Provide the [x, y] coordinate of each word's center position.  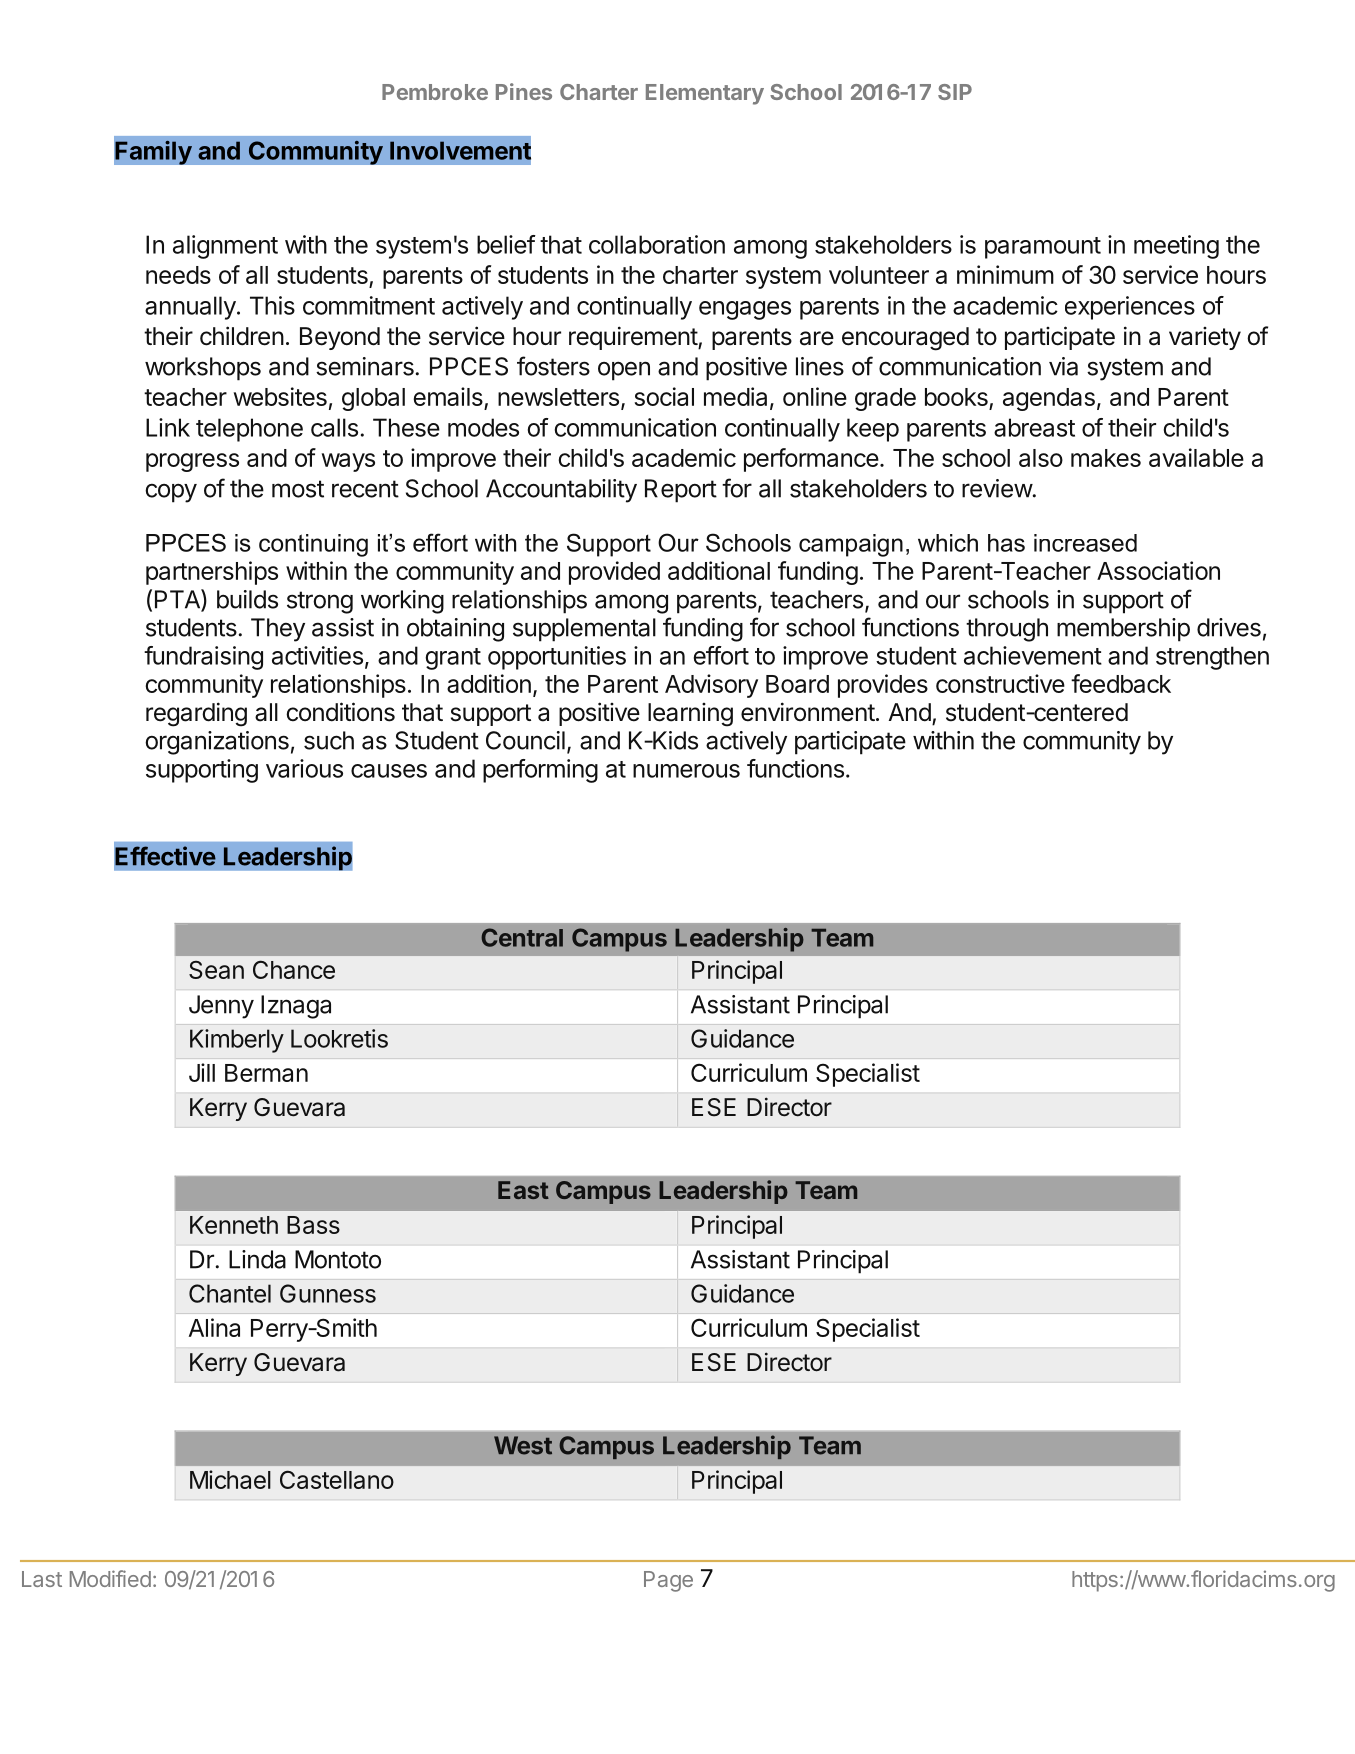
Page [668, 1581]
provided [614, 573]
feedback [1121, 683]
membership [1123, 630]
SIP [955, 92]
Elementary [705, 94]
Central [522, 937]
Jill [202, 1072]
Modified [110, 1578]
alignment [225, 247]
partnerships [212, 573]
